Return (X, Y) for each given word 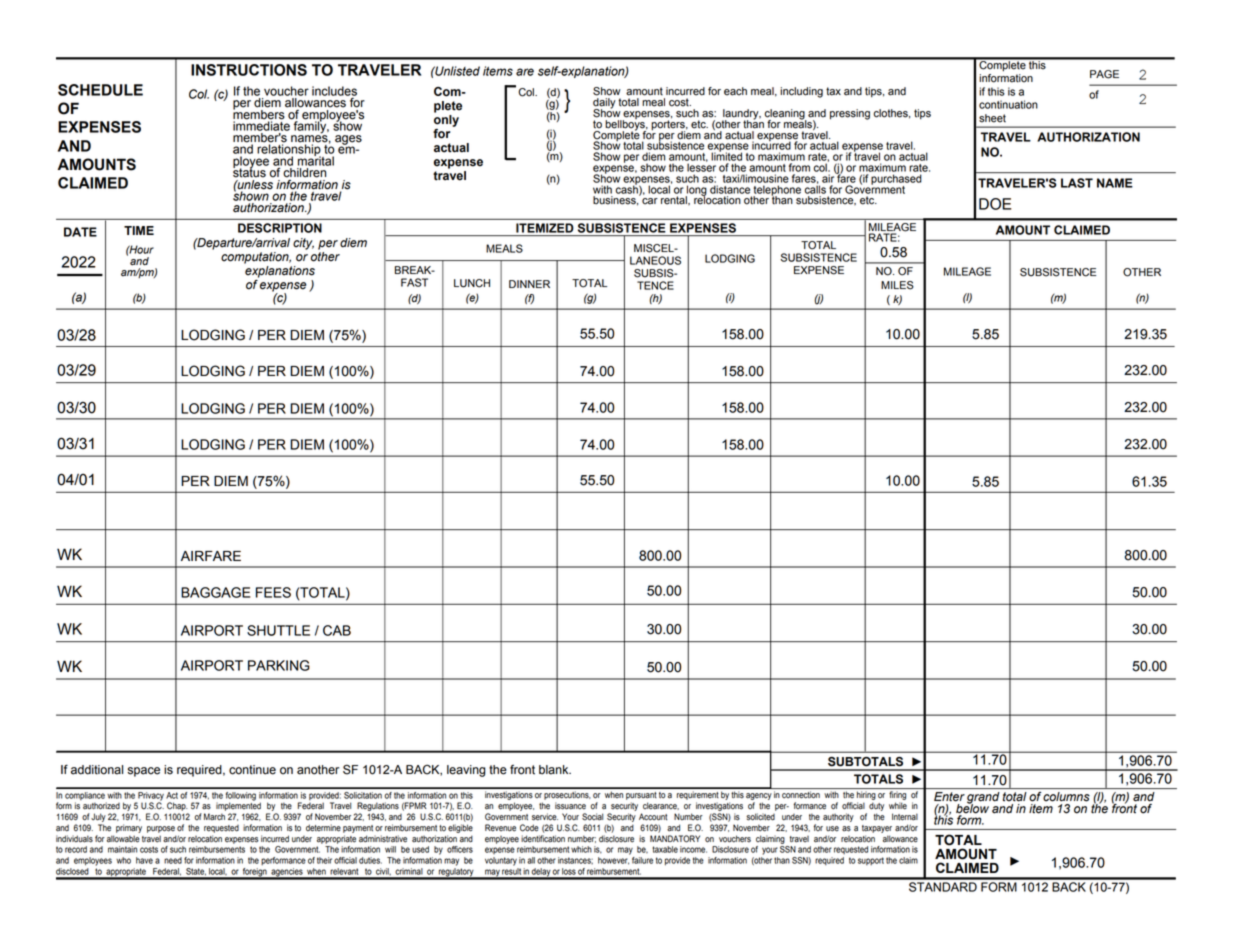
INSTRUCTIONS (249, 70)
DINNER (529, 284)
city (303, 244)
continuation (1008, 104)
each (735, 91)
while (898, 806)
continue (252, 770)
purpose (161, 829)
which (581, 849)
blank (555, 770)
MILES (897, 285)
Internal (905, 817)
